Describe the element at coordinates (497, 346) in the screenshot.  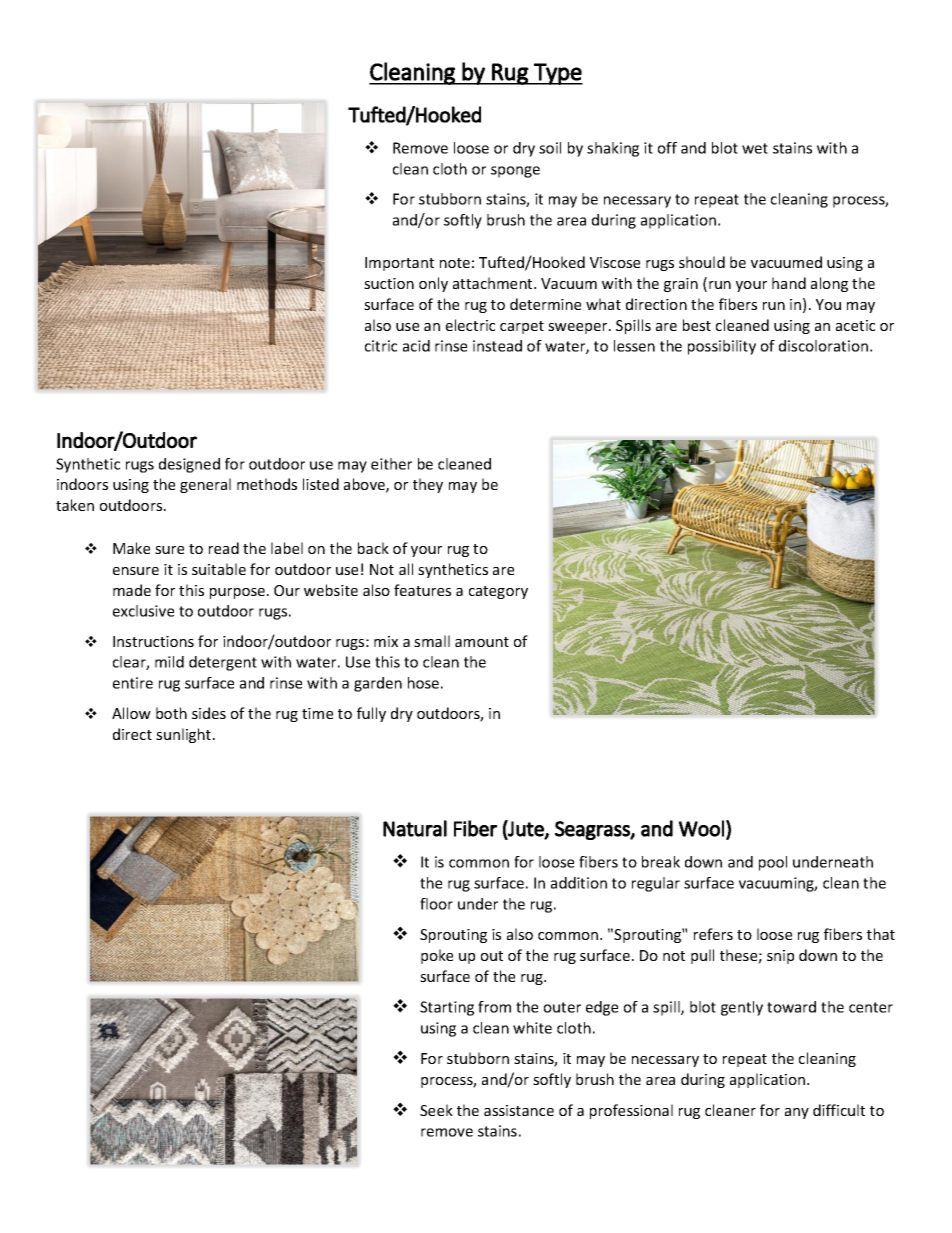
I see `instead` at that location.
